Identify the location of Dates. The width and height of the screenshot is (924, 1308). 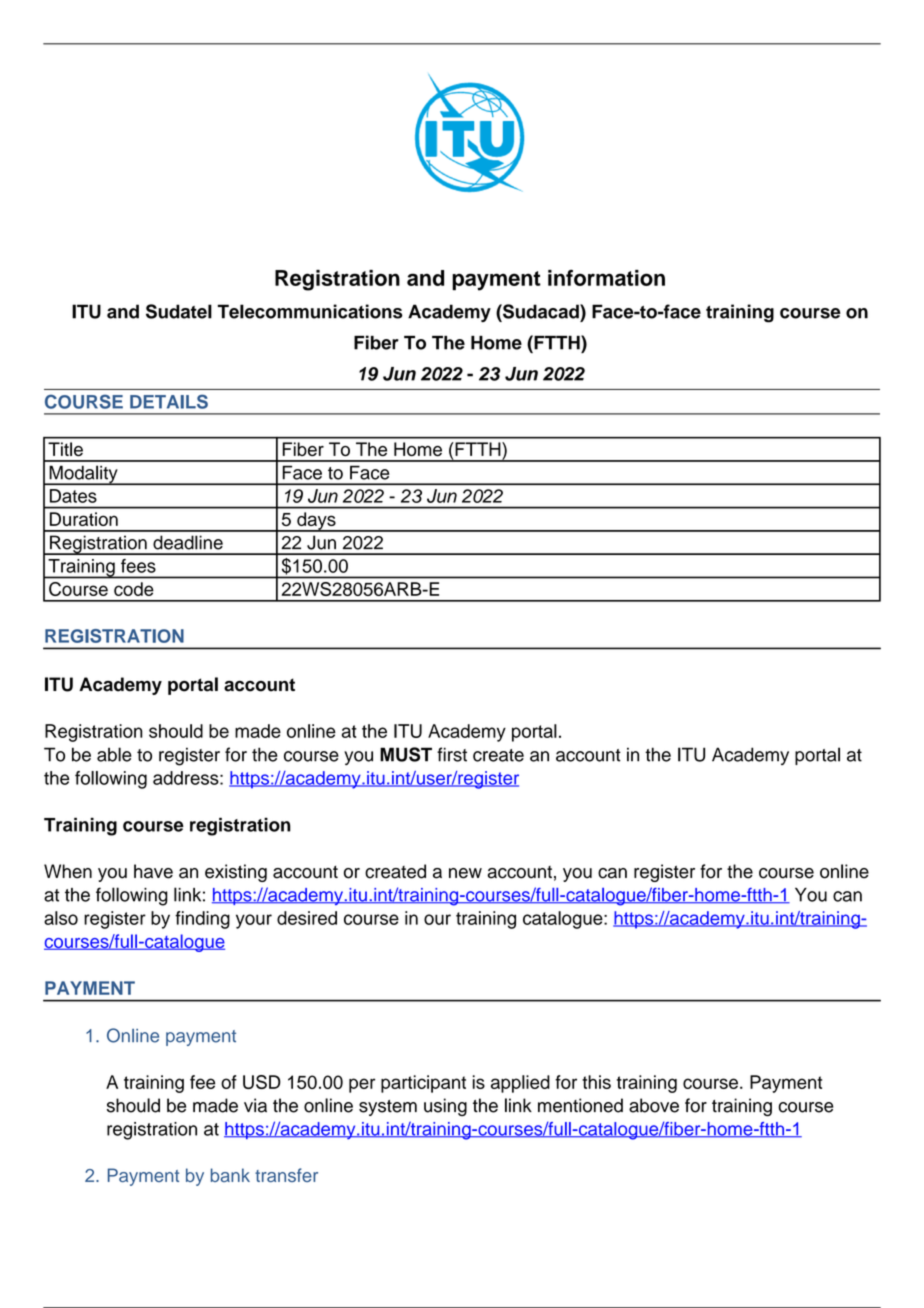
(73, 496).
